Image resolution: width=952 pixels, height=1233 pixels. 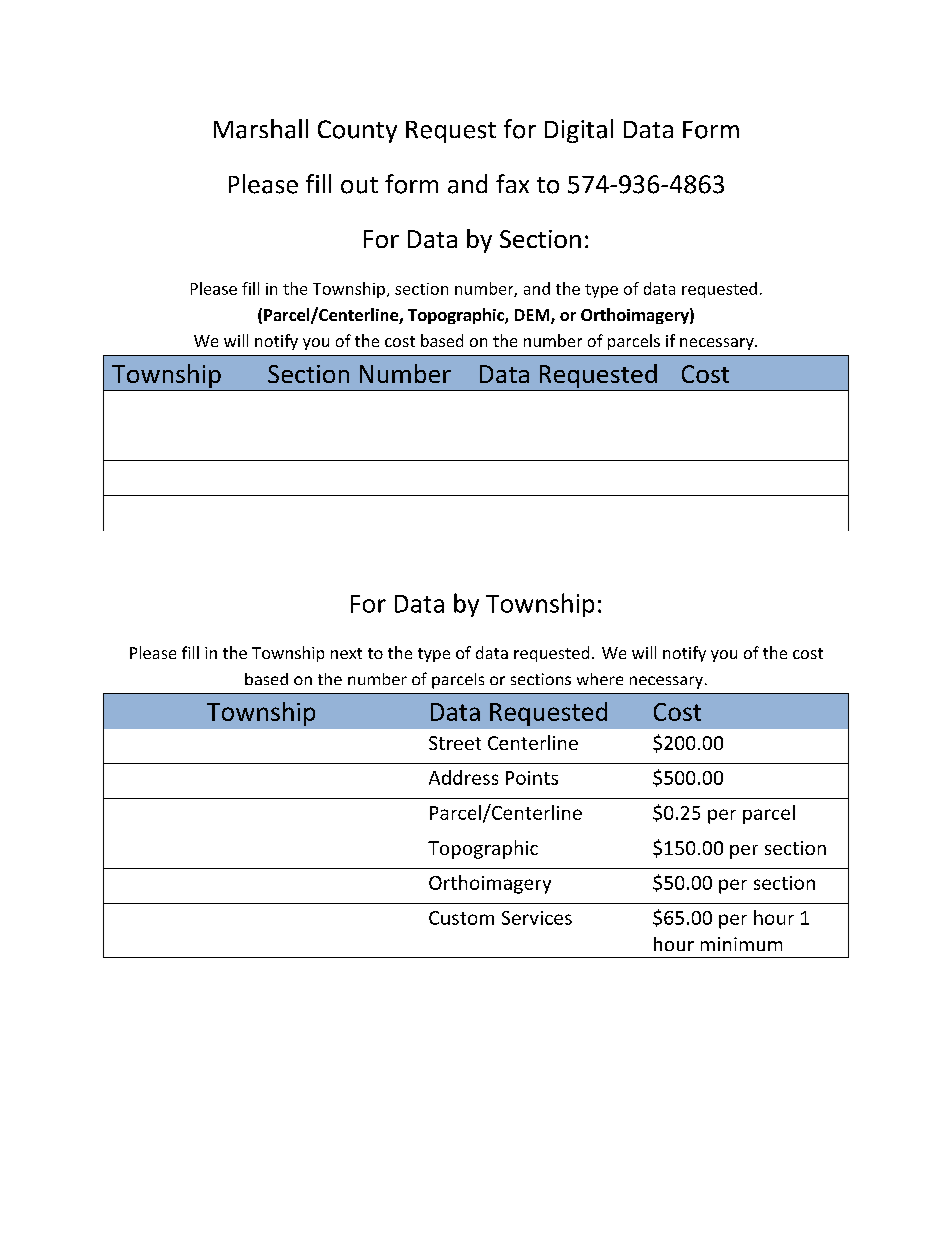 I want to click on out, so click(x=359, y=185).
